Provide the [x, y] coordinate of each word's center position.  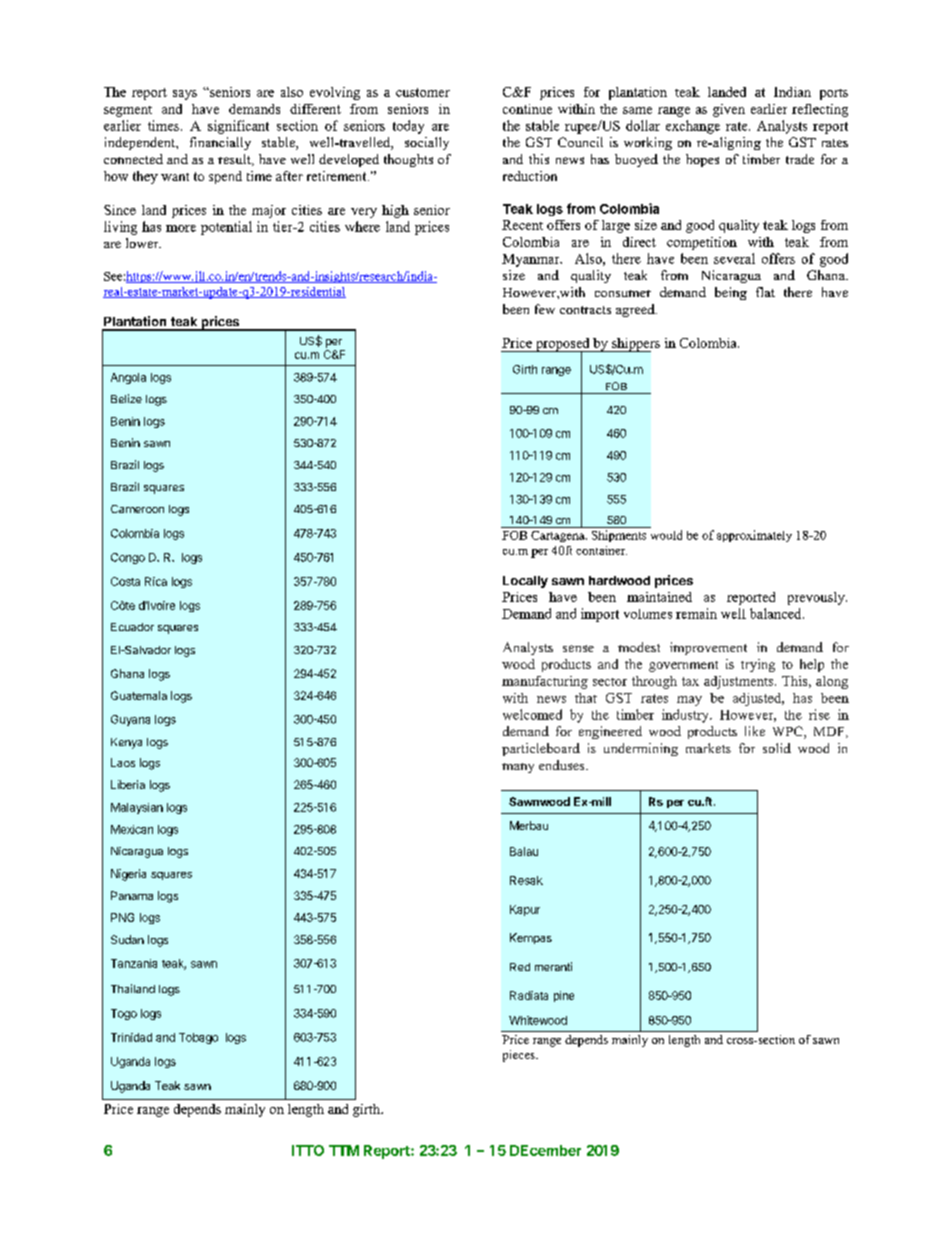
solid [777, 748]
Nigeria [128, 875]
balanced [777, 613]
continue [527, 109]
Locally [525, 582]
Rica [156, 581]
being [731, 293]
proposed [562, 345]
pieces [520, 1056]
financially [220, 143]
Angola [128, 378]
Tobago [198, 1038]
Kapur [525, 910]
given [729, 110]
